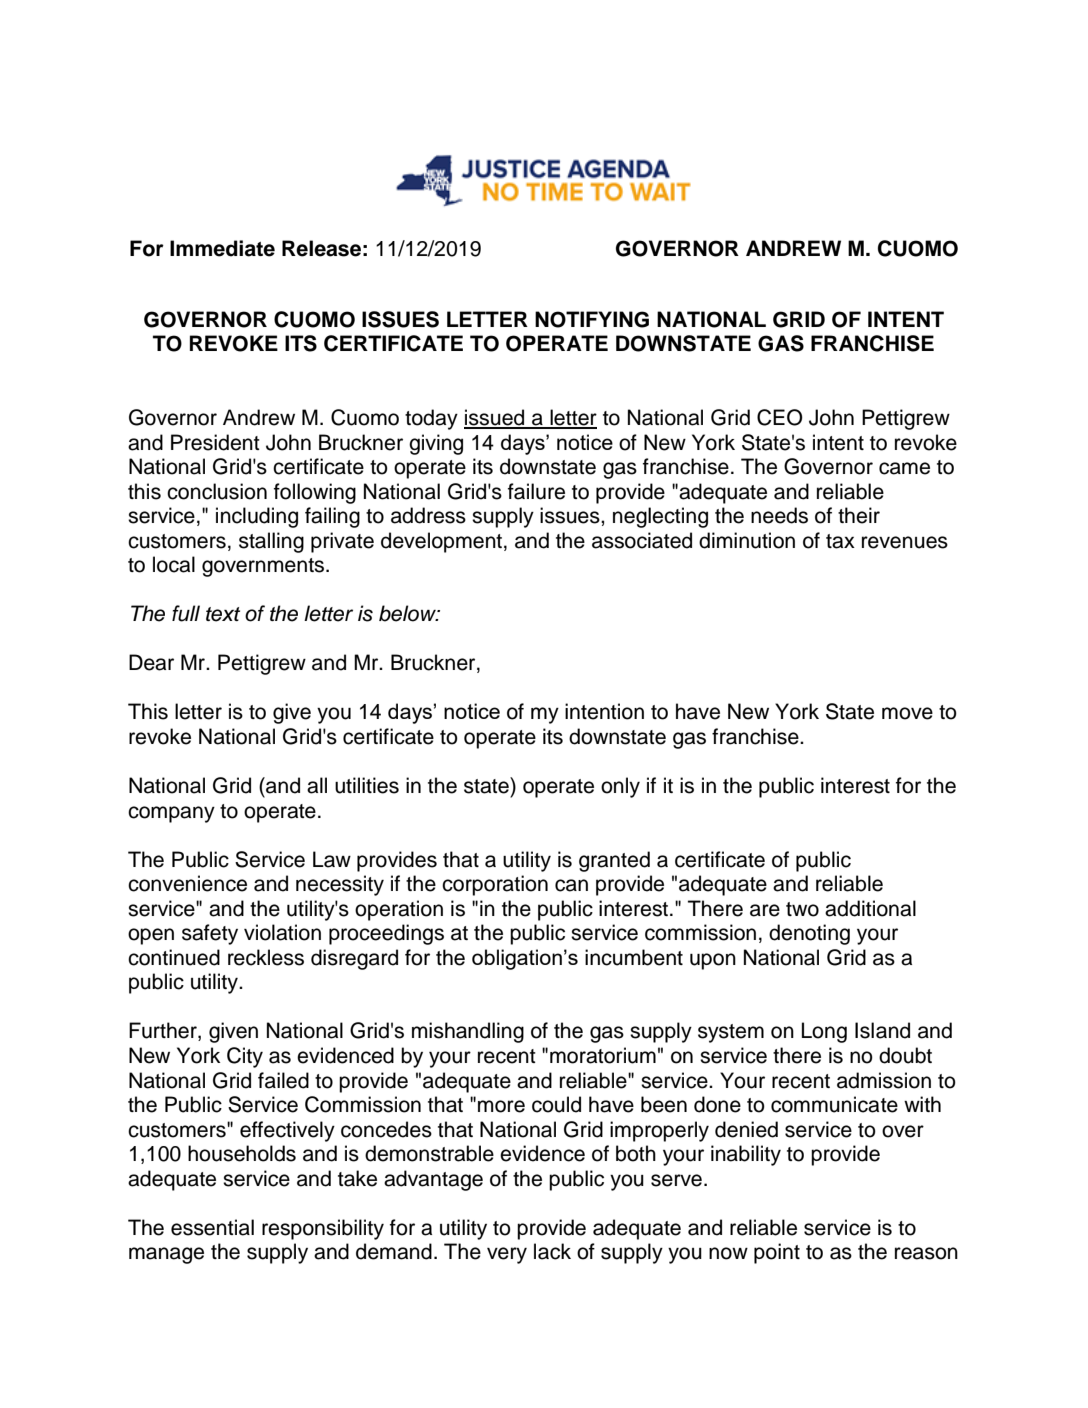 The width and height of the document is (1088, 1408). Describe the element at coordinates (552, 1251) in the document. I see `lack` at that location.
